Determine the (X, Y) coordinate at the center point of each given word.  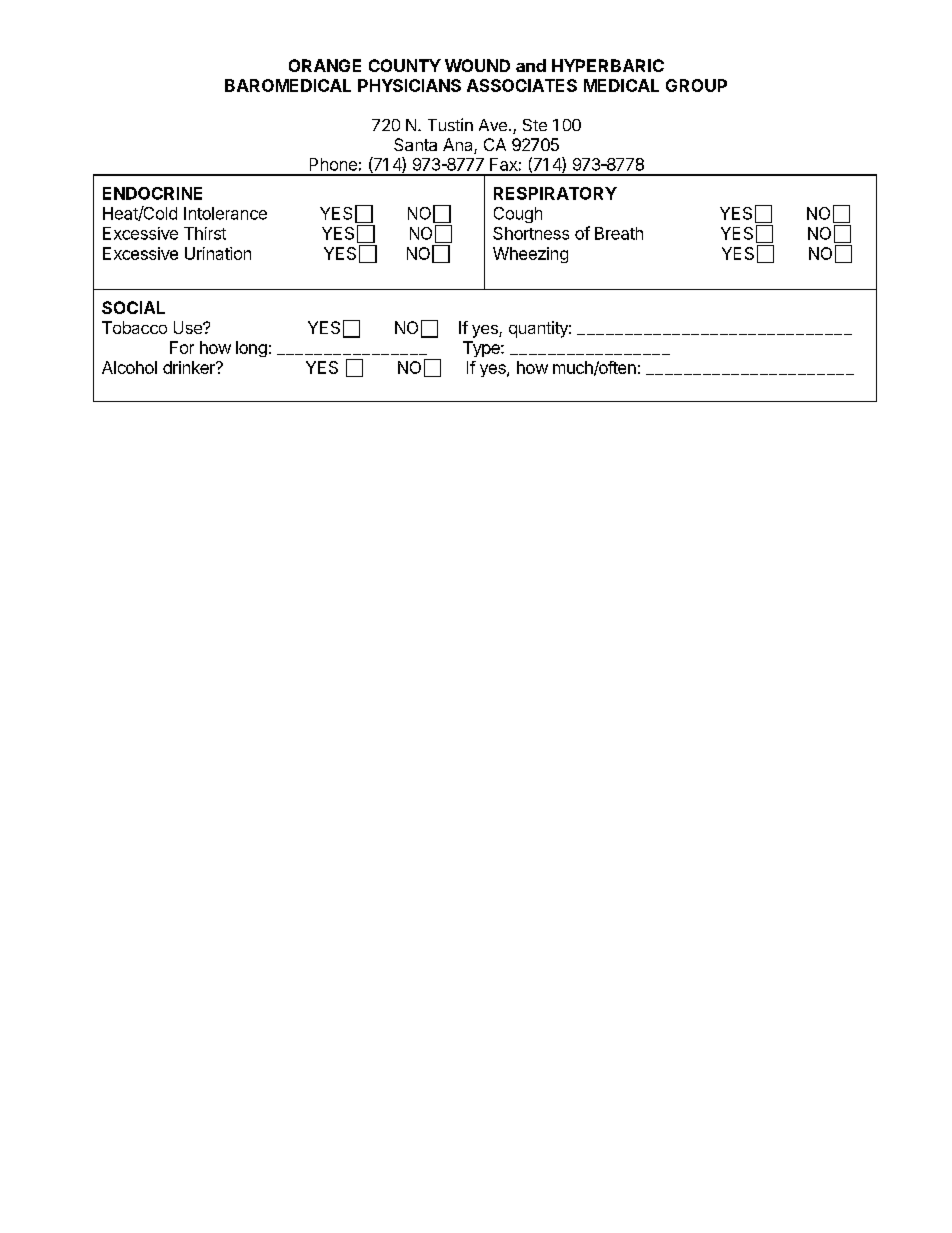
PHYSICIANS (409, 85)
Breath (619, 233)
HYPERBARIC (608, 65)
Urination (218, 253)
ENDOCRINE (152, 193)
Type (482, 349)
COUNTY (405, 65)
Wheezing (530, 255)
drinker (190, 367)
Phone (333, 164)
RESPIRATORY (555, 193)
